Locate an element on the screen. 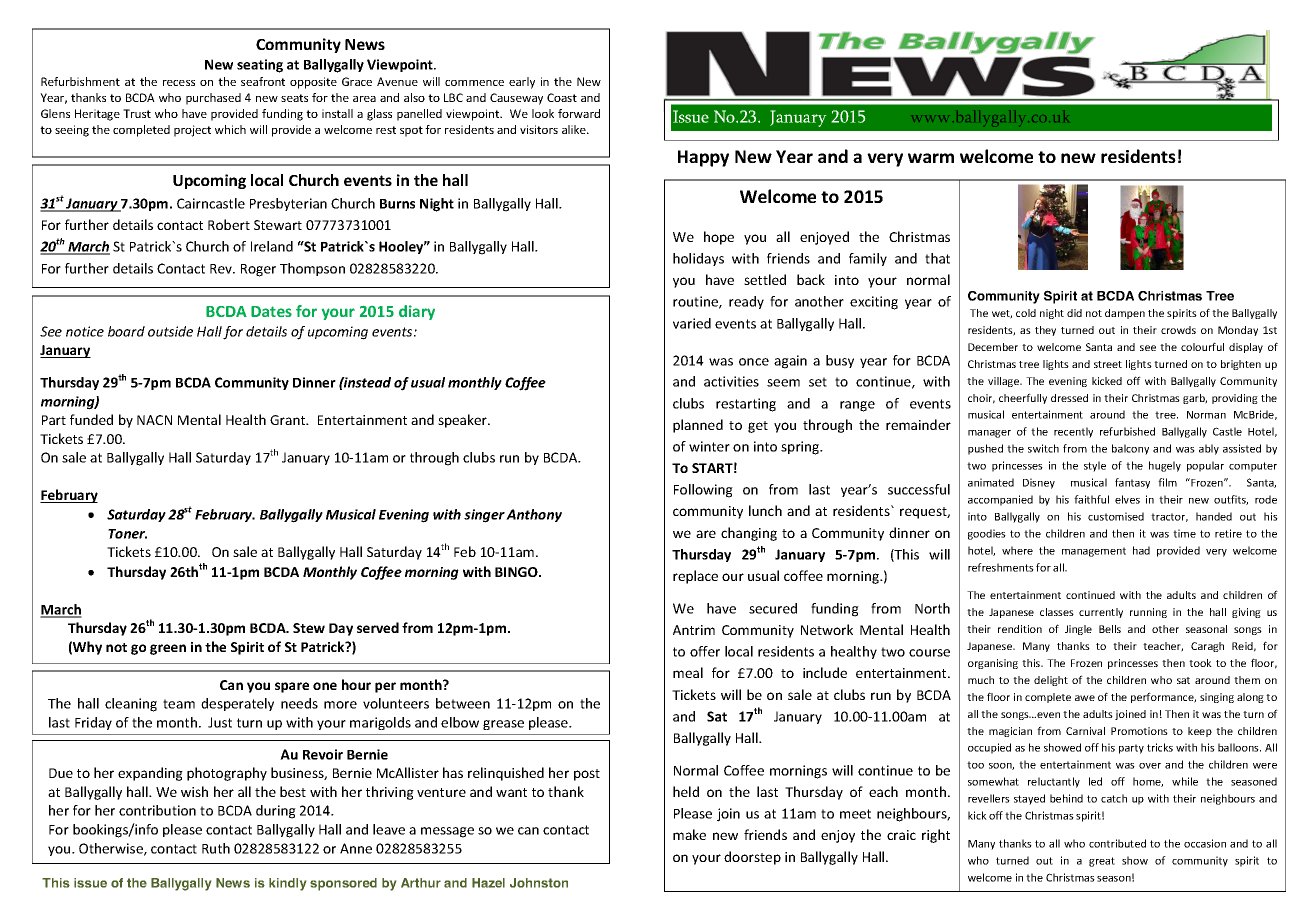  warm is located at coordinates (931, 158).
